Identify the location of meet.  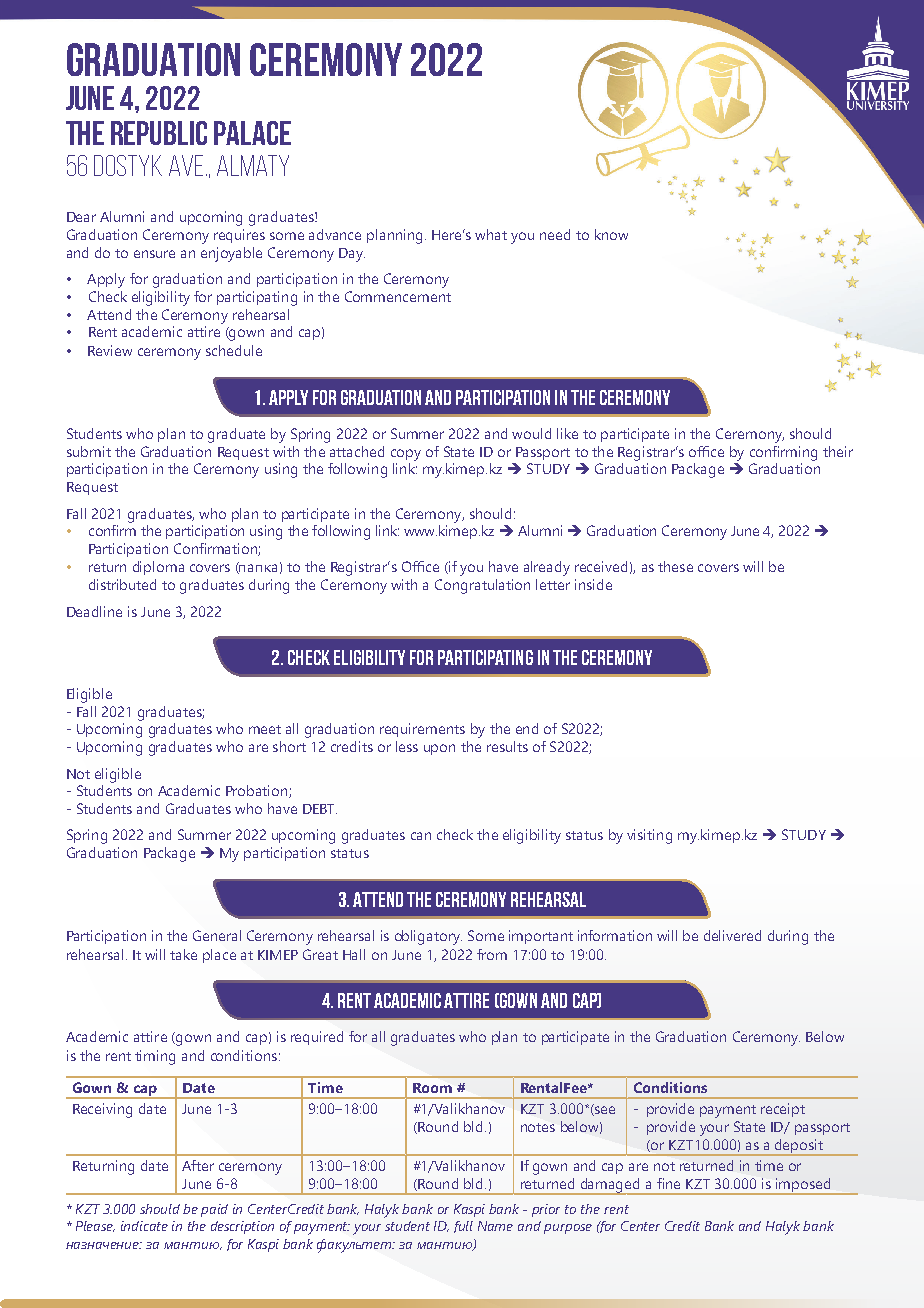
(265, 729).
